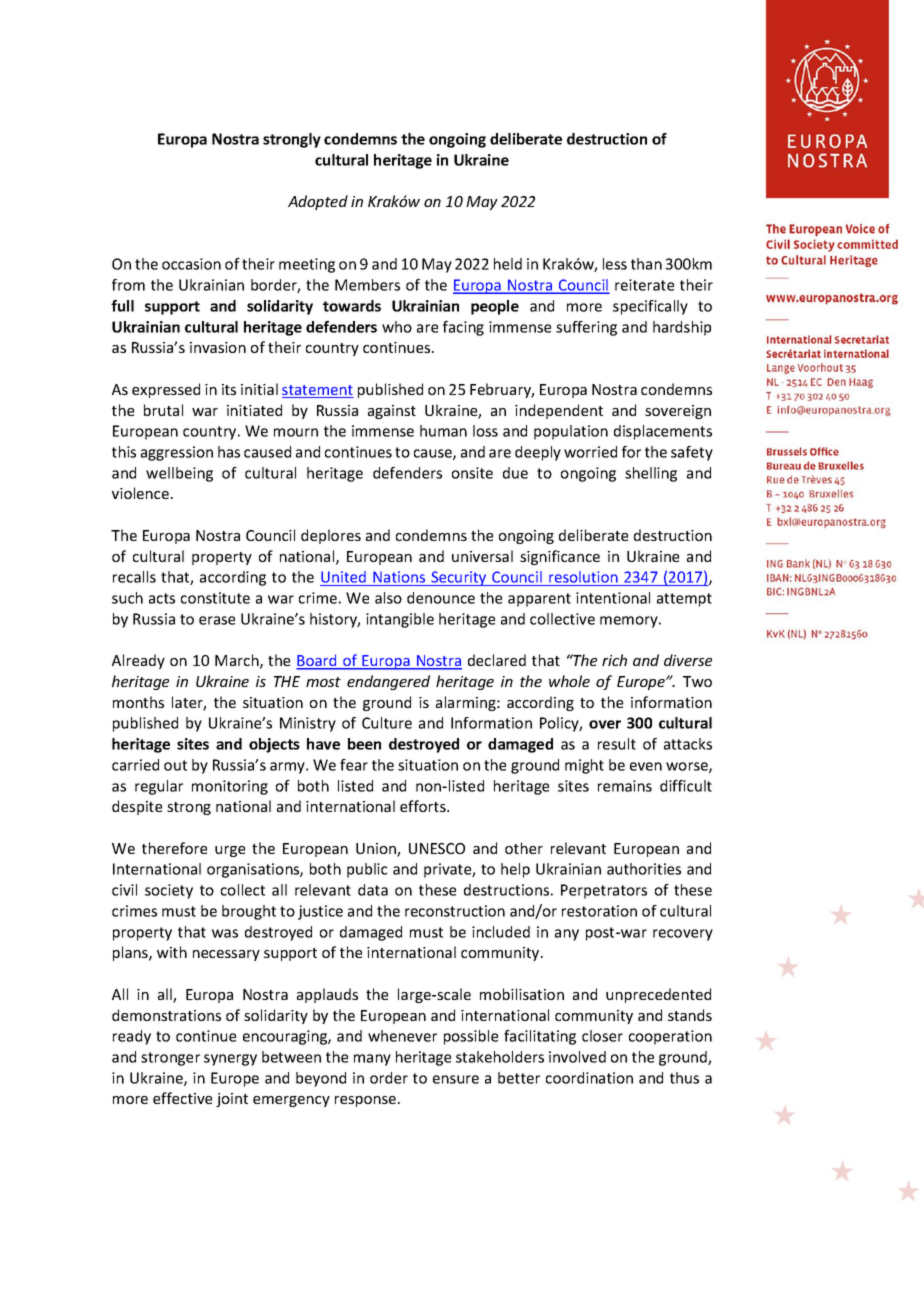 Image resolution: width=924 pixels, height=1308 pixels. What do you see at coordinates (367, 285) in the screenshot?
I see `Members` at bounding box center [367, 285].
